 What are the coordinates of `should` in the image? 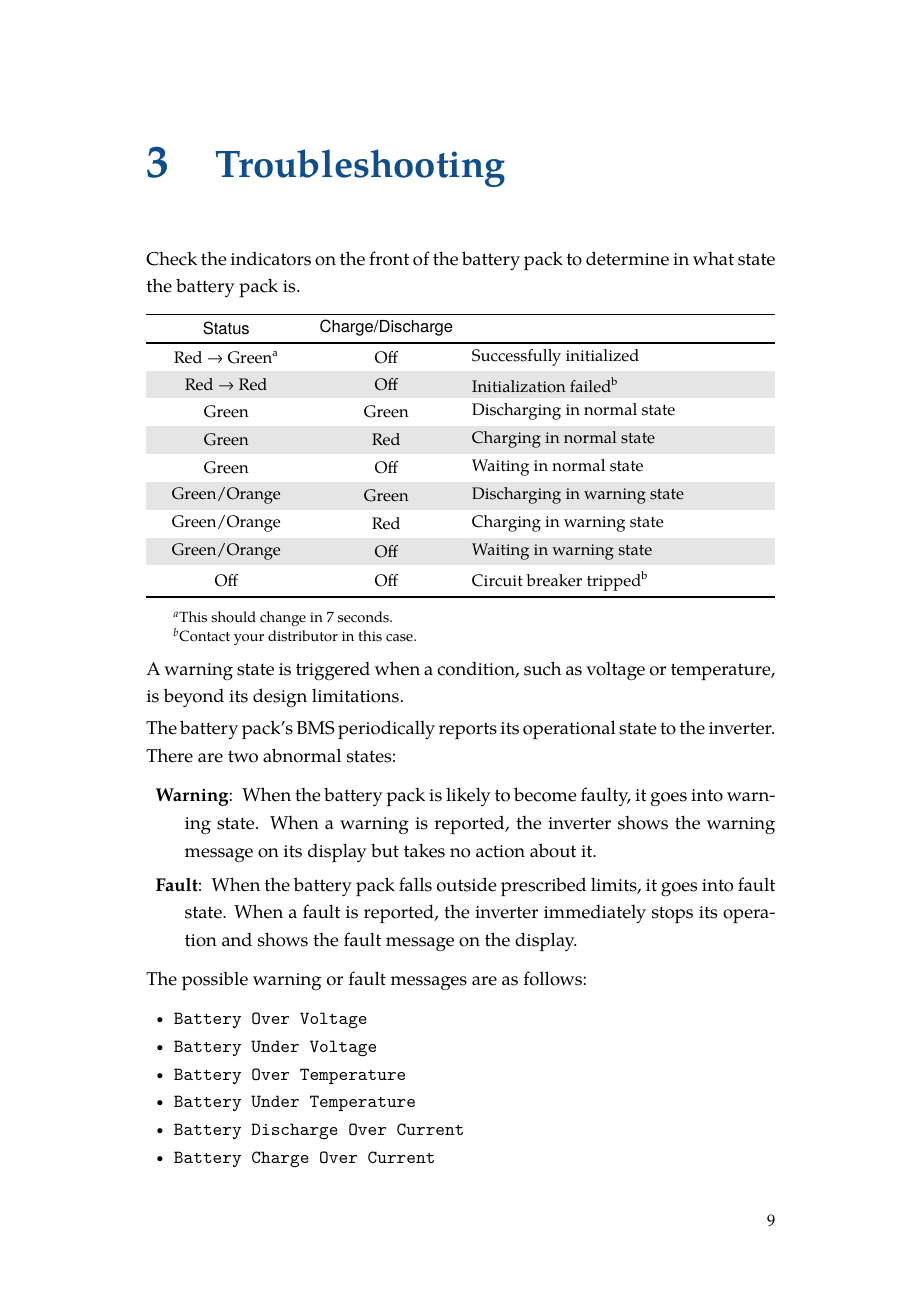 It's located at (233, 617).
